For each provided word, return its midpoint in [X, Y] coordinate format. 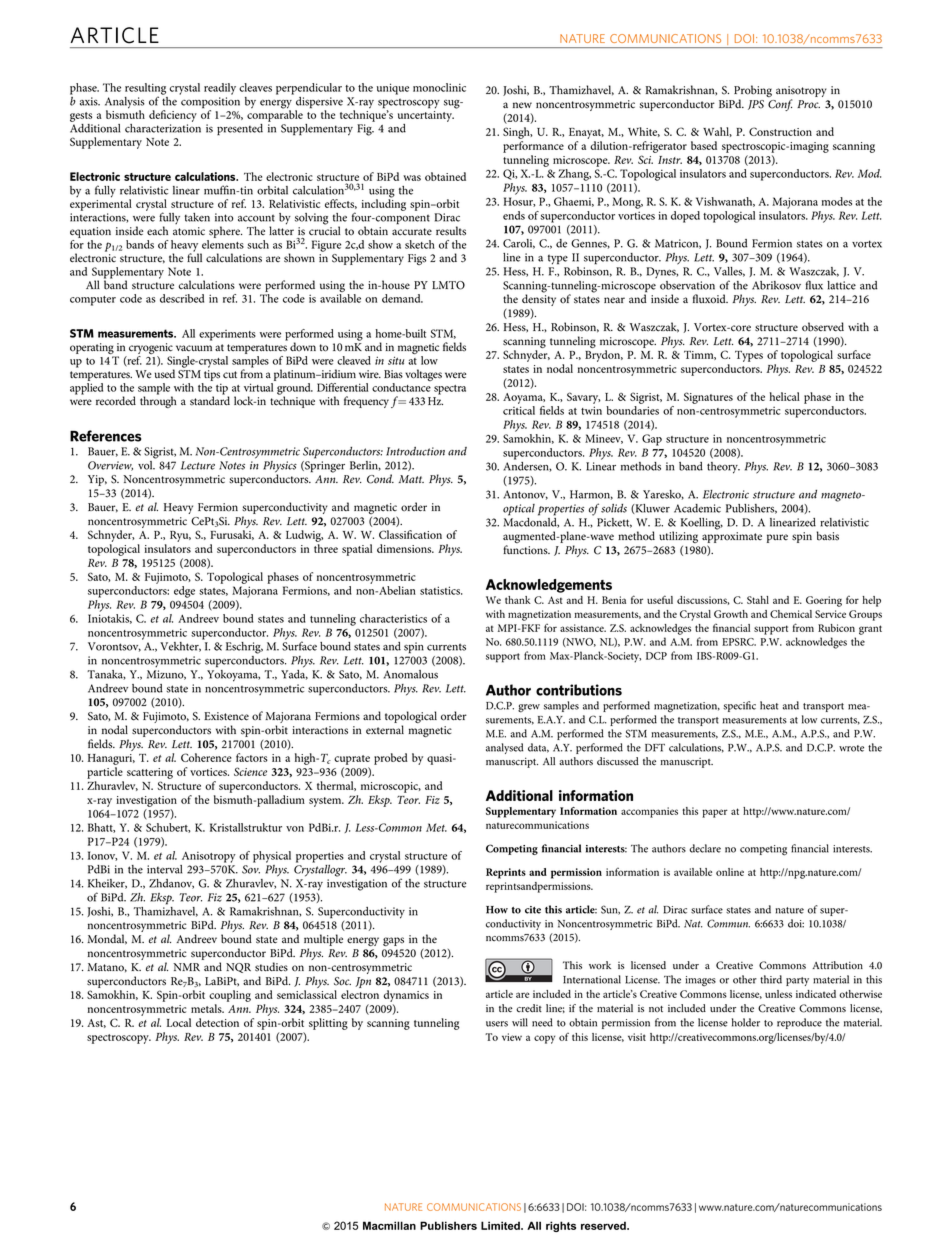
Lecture [198, 465]
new [522, 105]
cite [533, 910]
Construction [780, 131]
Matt [411, 479]
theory [723, 468]
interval [164, 869]
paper [715, 813]
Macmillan [389, 1225]
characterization [163, 127]
